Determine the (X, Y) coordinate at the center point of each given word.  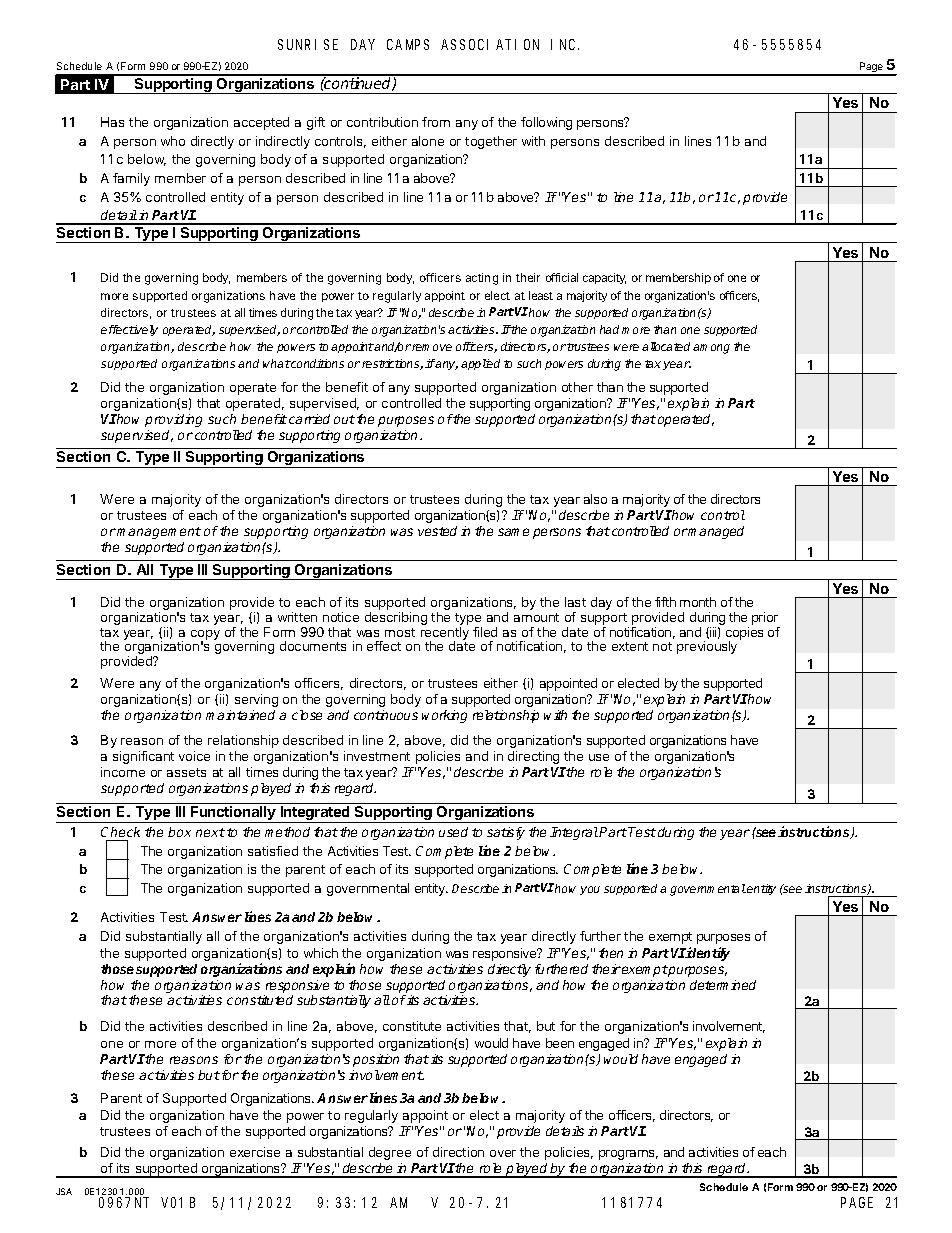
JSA (64, 1191)
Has (112, 122)
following (546, 123)
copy (205, 636)
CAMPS (408, 44)
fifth (665, 602)
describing (396, 618)
